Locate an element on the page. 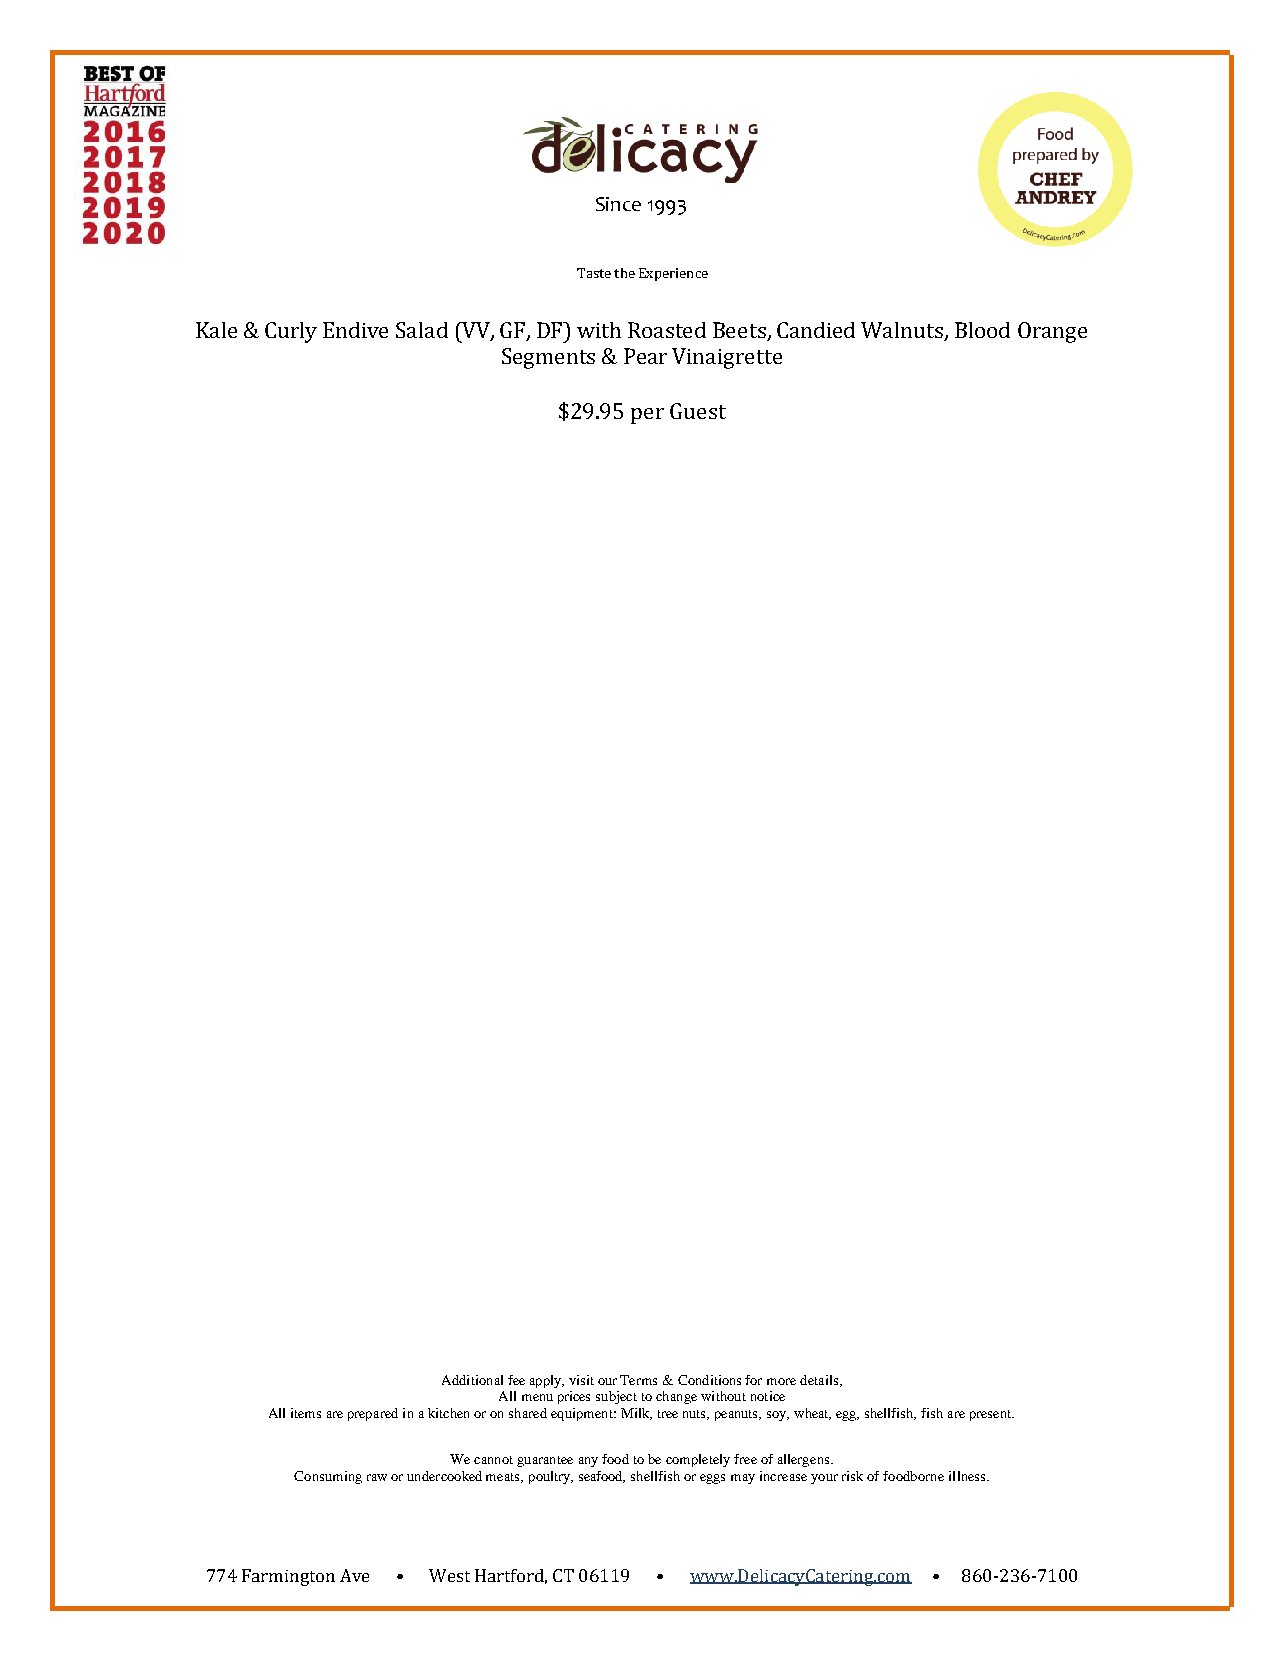  Taste is located at coordinates (594, 273).
